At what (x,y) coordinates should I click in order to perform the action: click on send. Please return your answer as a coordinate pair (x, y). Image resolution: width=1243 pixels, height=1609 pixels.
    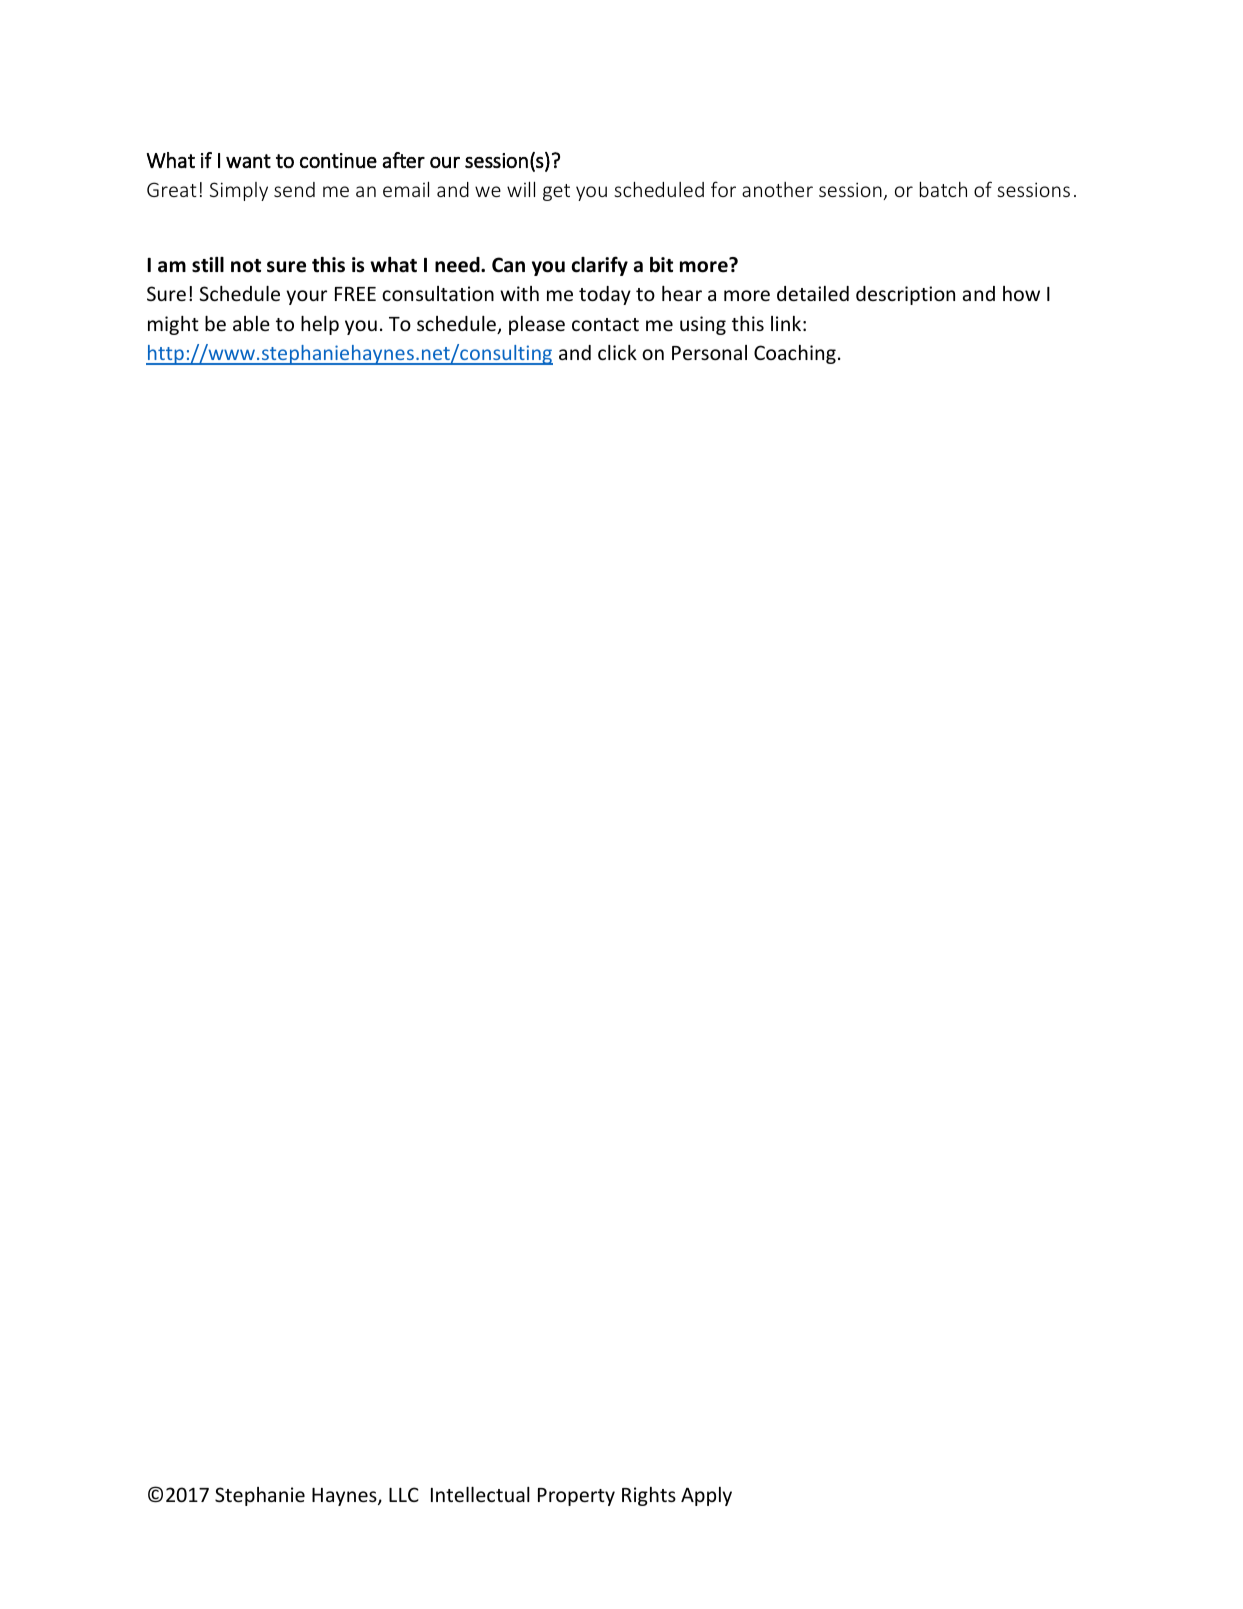
    Looking at the image, I should click on (294, 189).
